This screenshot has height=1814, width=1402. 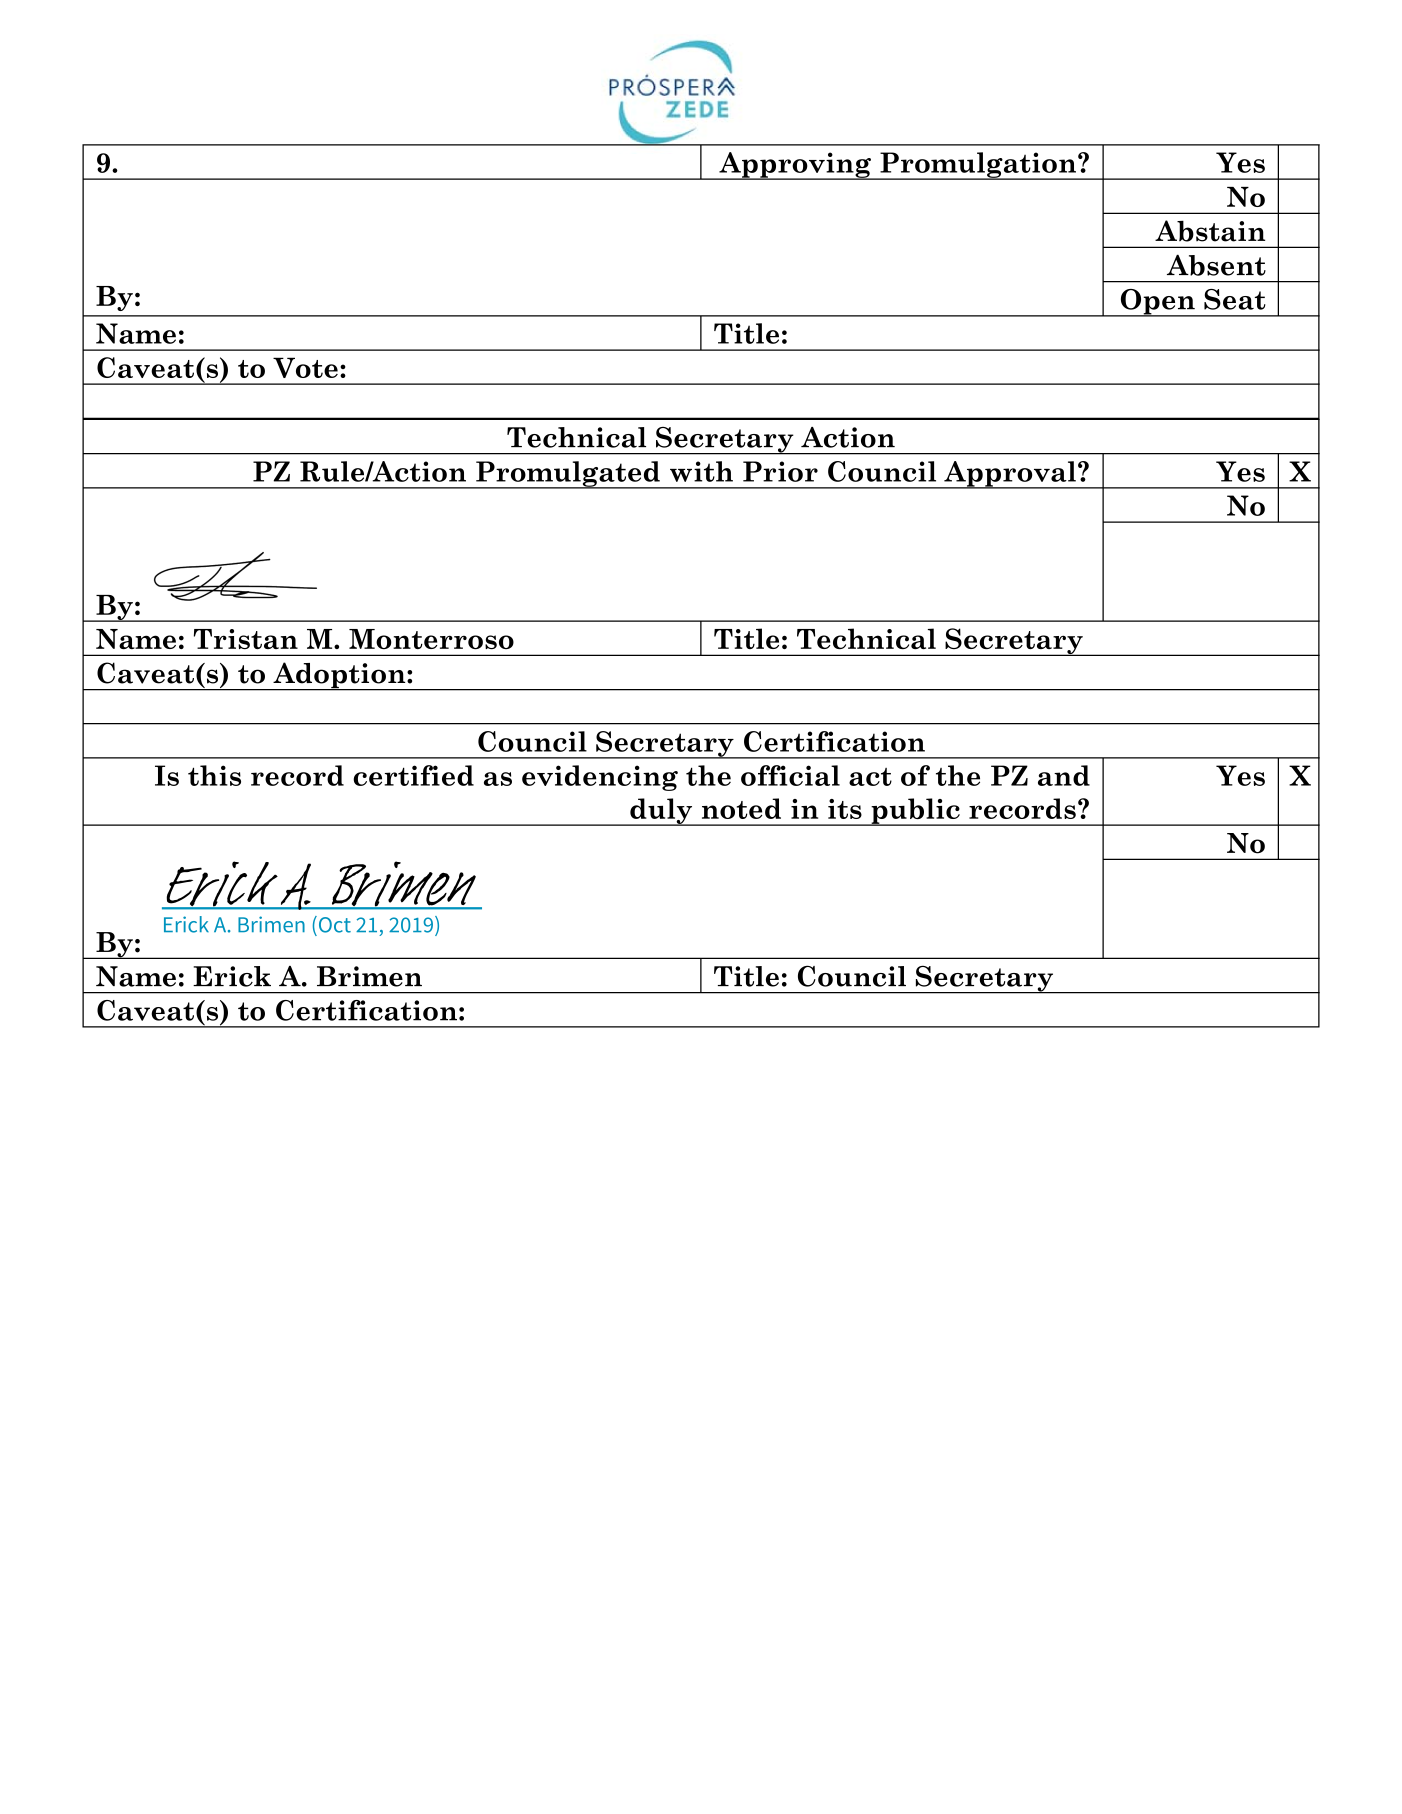 I want to click on Approving, so click(x=795, y=166).
